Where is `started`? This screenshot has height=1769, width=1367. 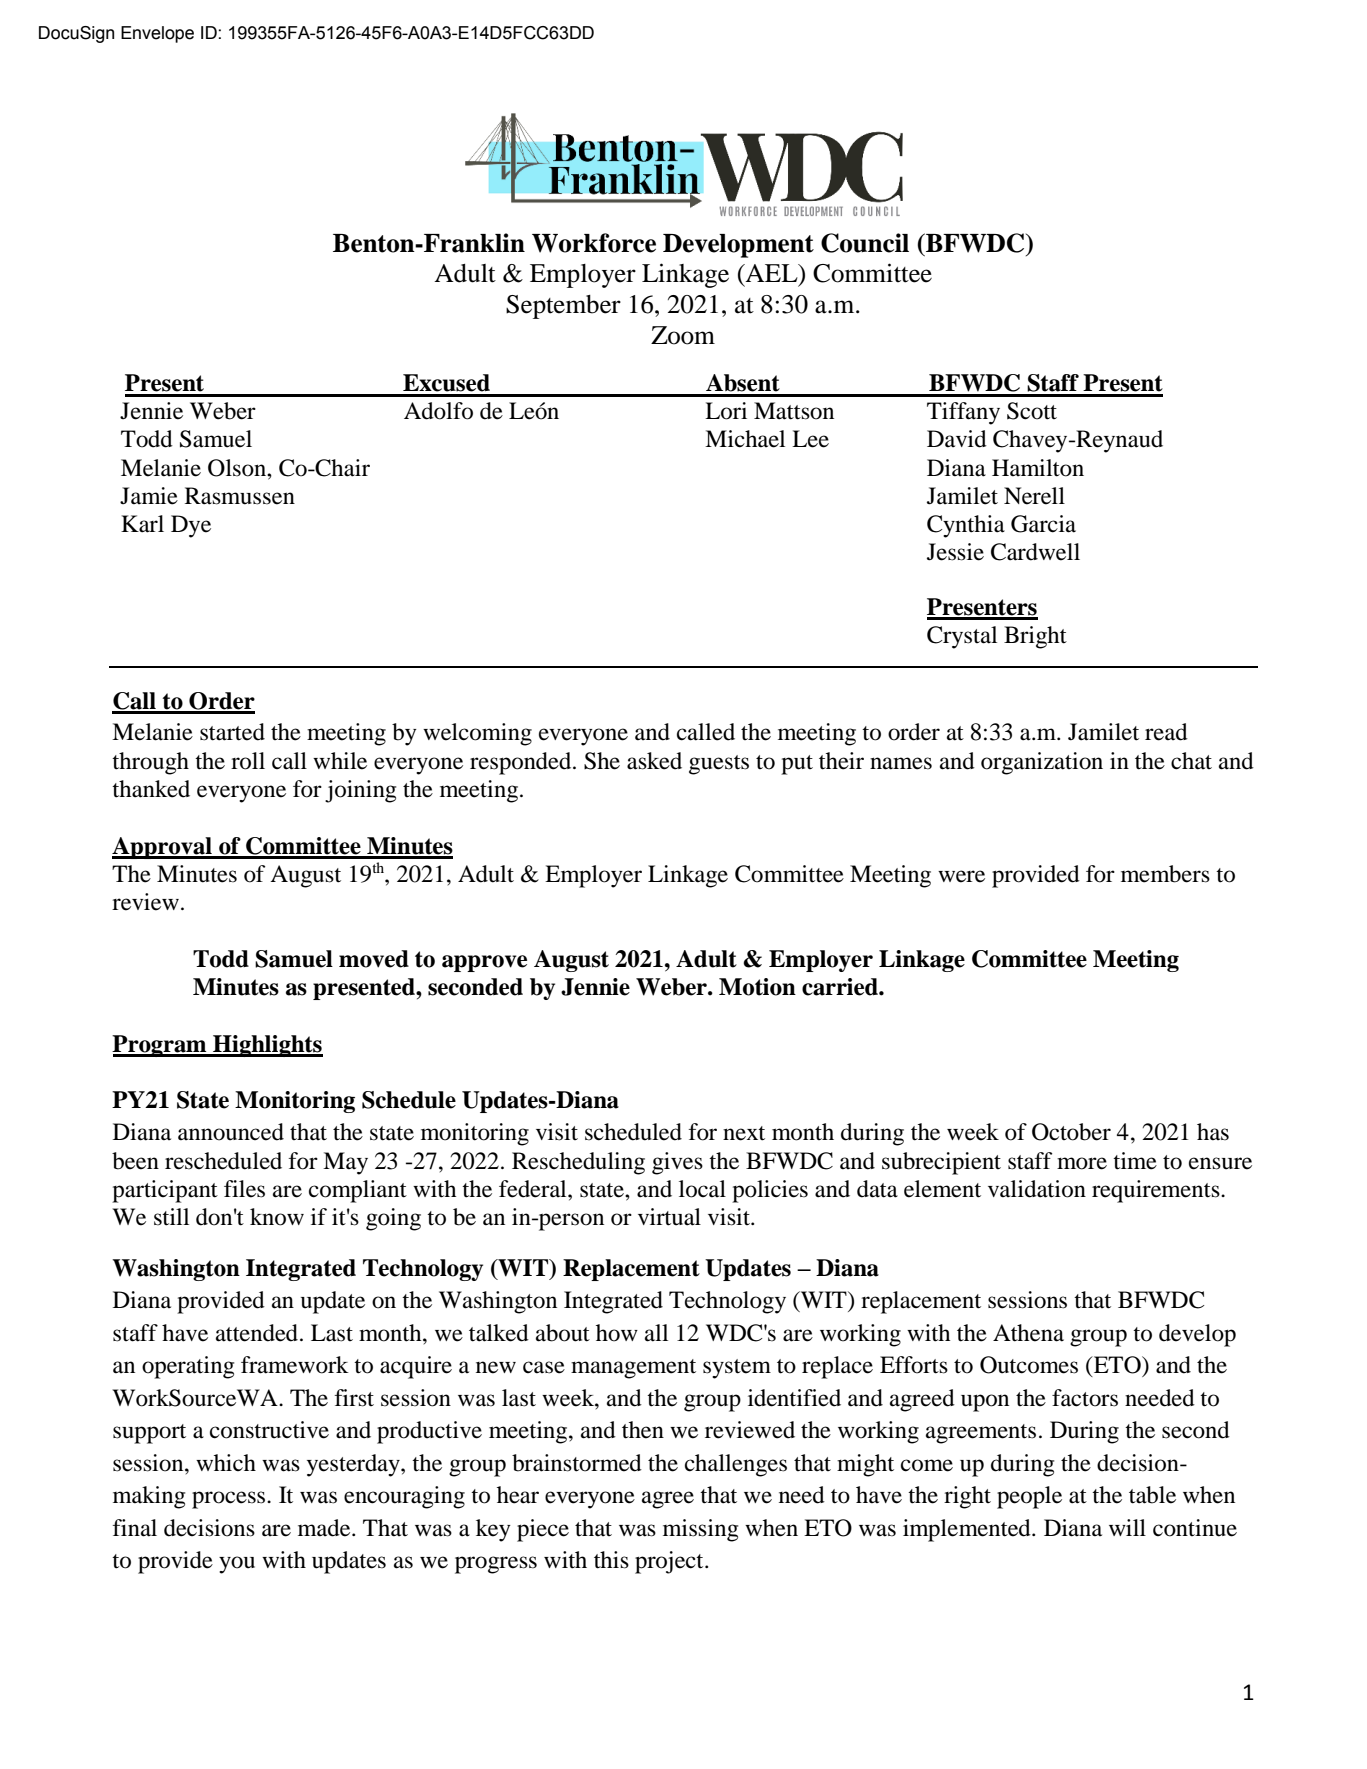
started is located at coordinates (232, 732).
